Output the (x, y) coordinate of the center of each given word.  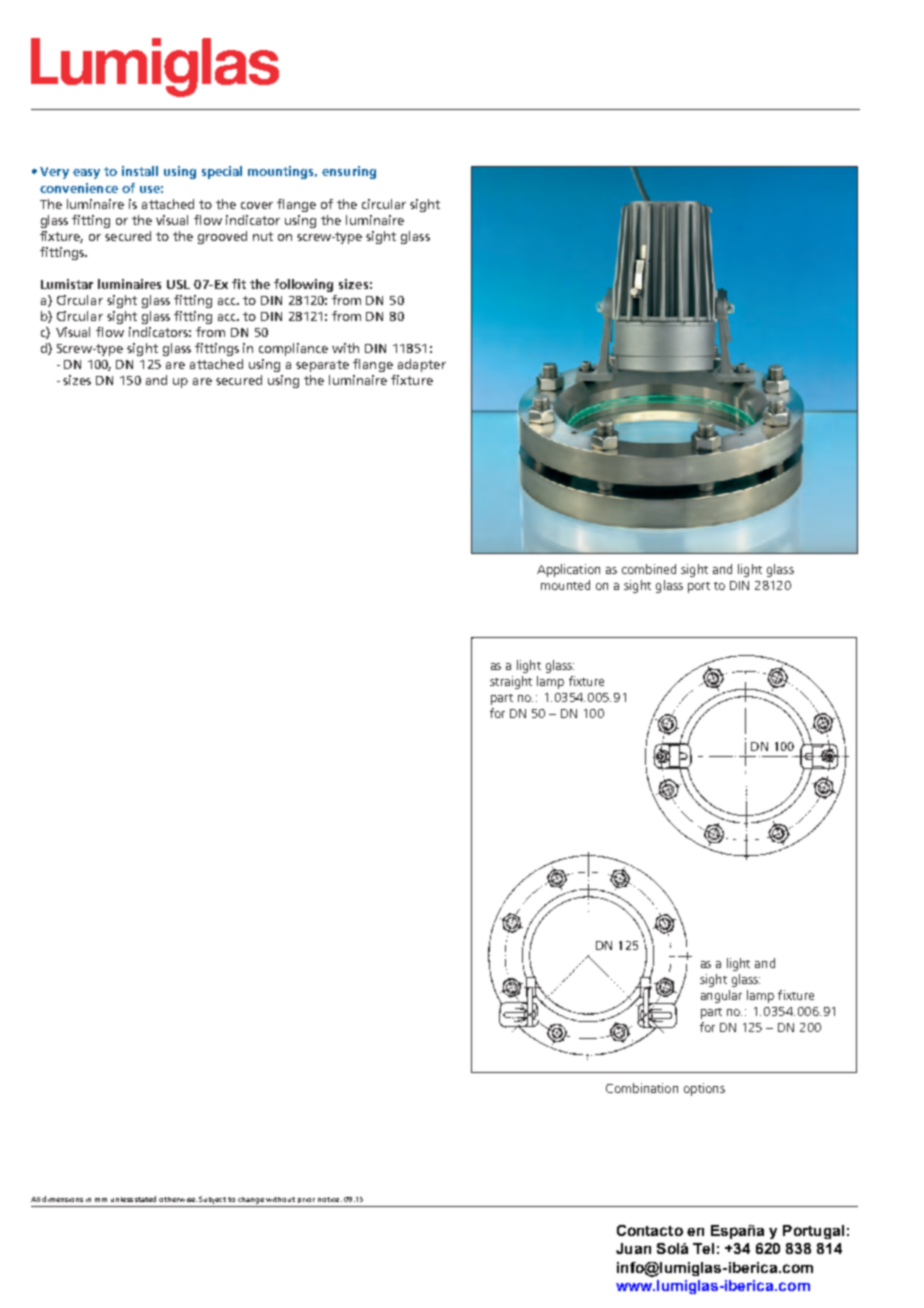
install (140, 171)
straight (511, 682)
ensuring (349, 172)
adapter (422, 365)
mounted (565, 585)
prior (306, 1200)
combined (649, 569)
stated (145, 1199)
